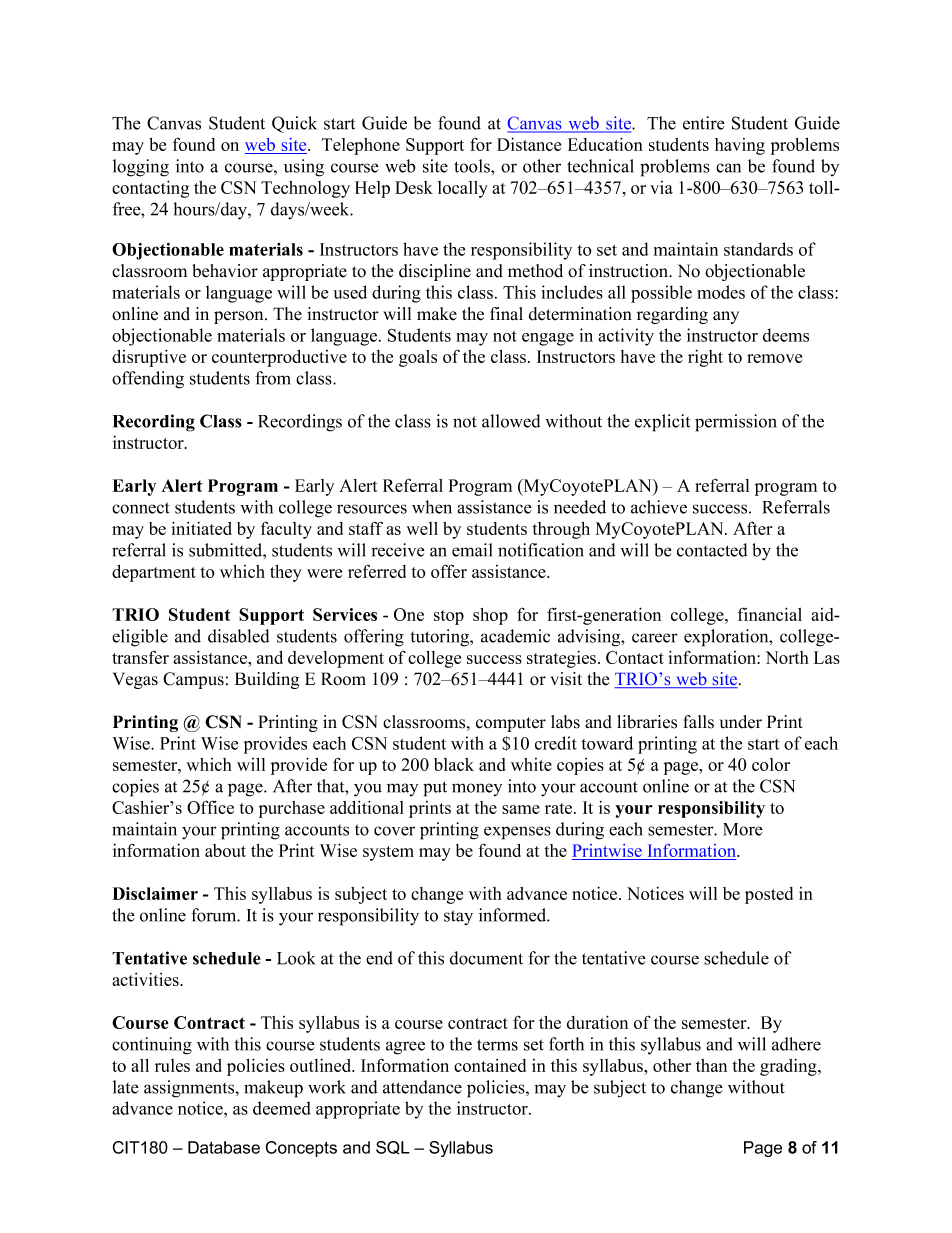  Describe the element at coordinates (740, 146) in the page. I see `having` at that location.
